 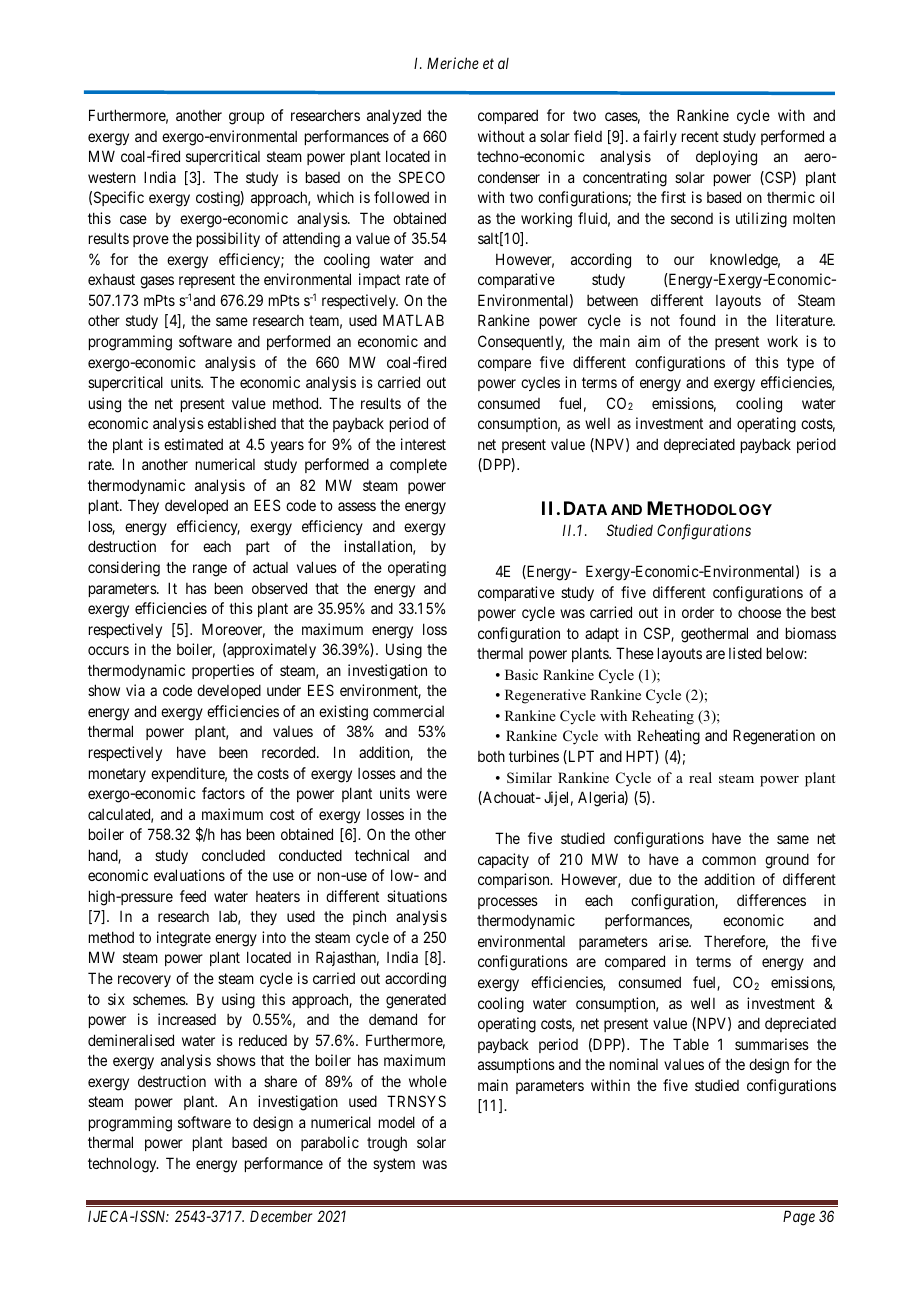 What do you see at coordinates (799, 1218) in the screenshot?
I see `Page` at bounding box center [799, 1218].
